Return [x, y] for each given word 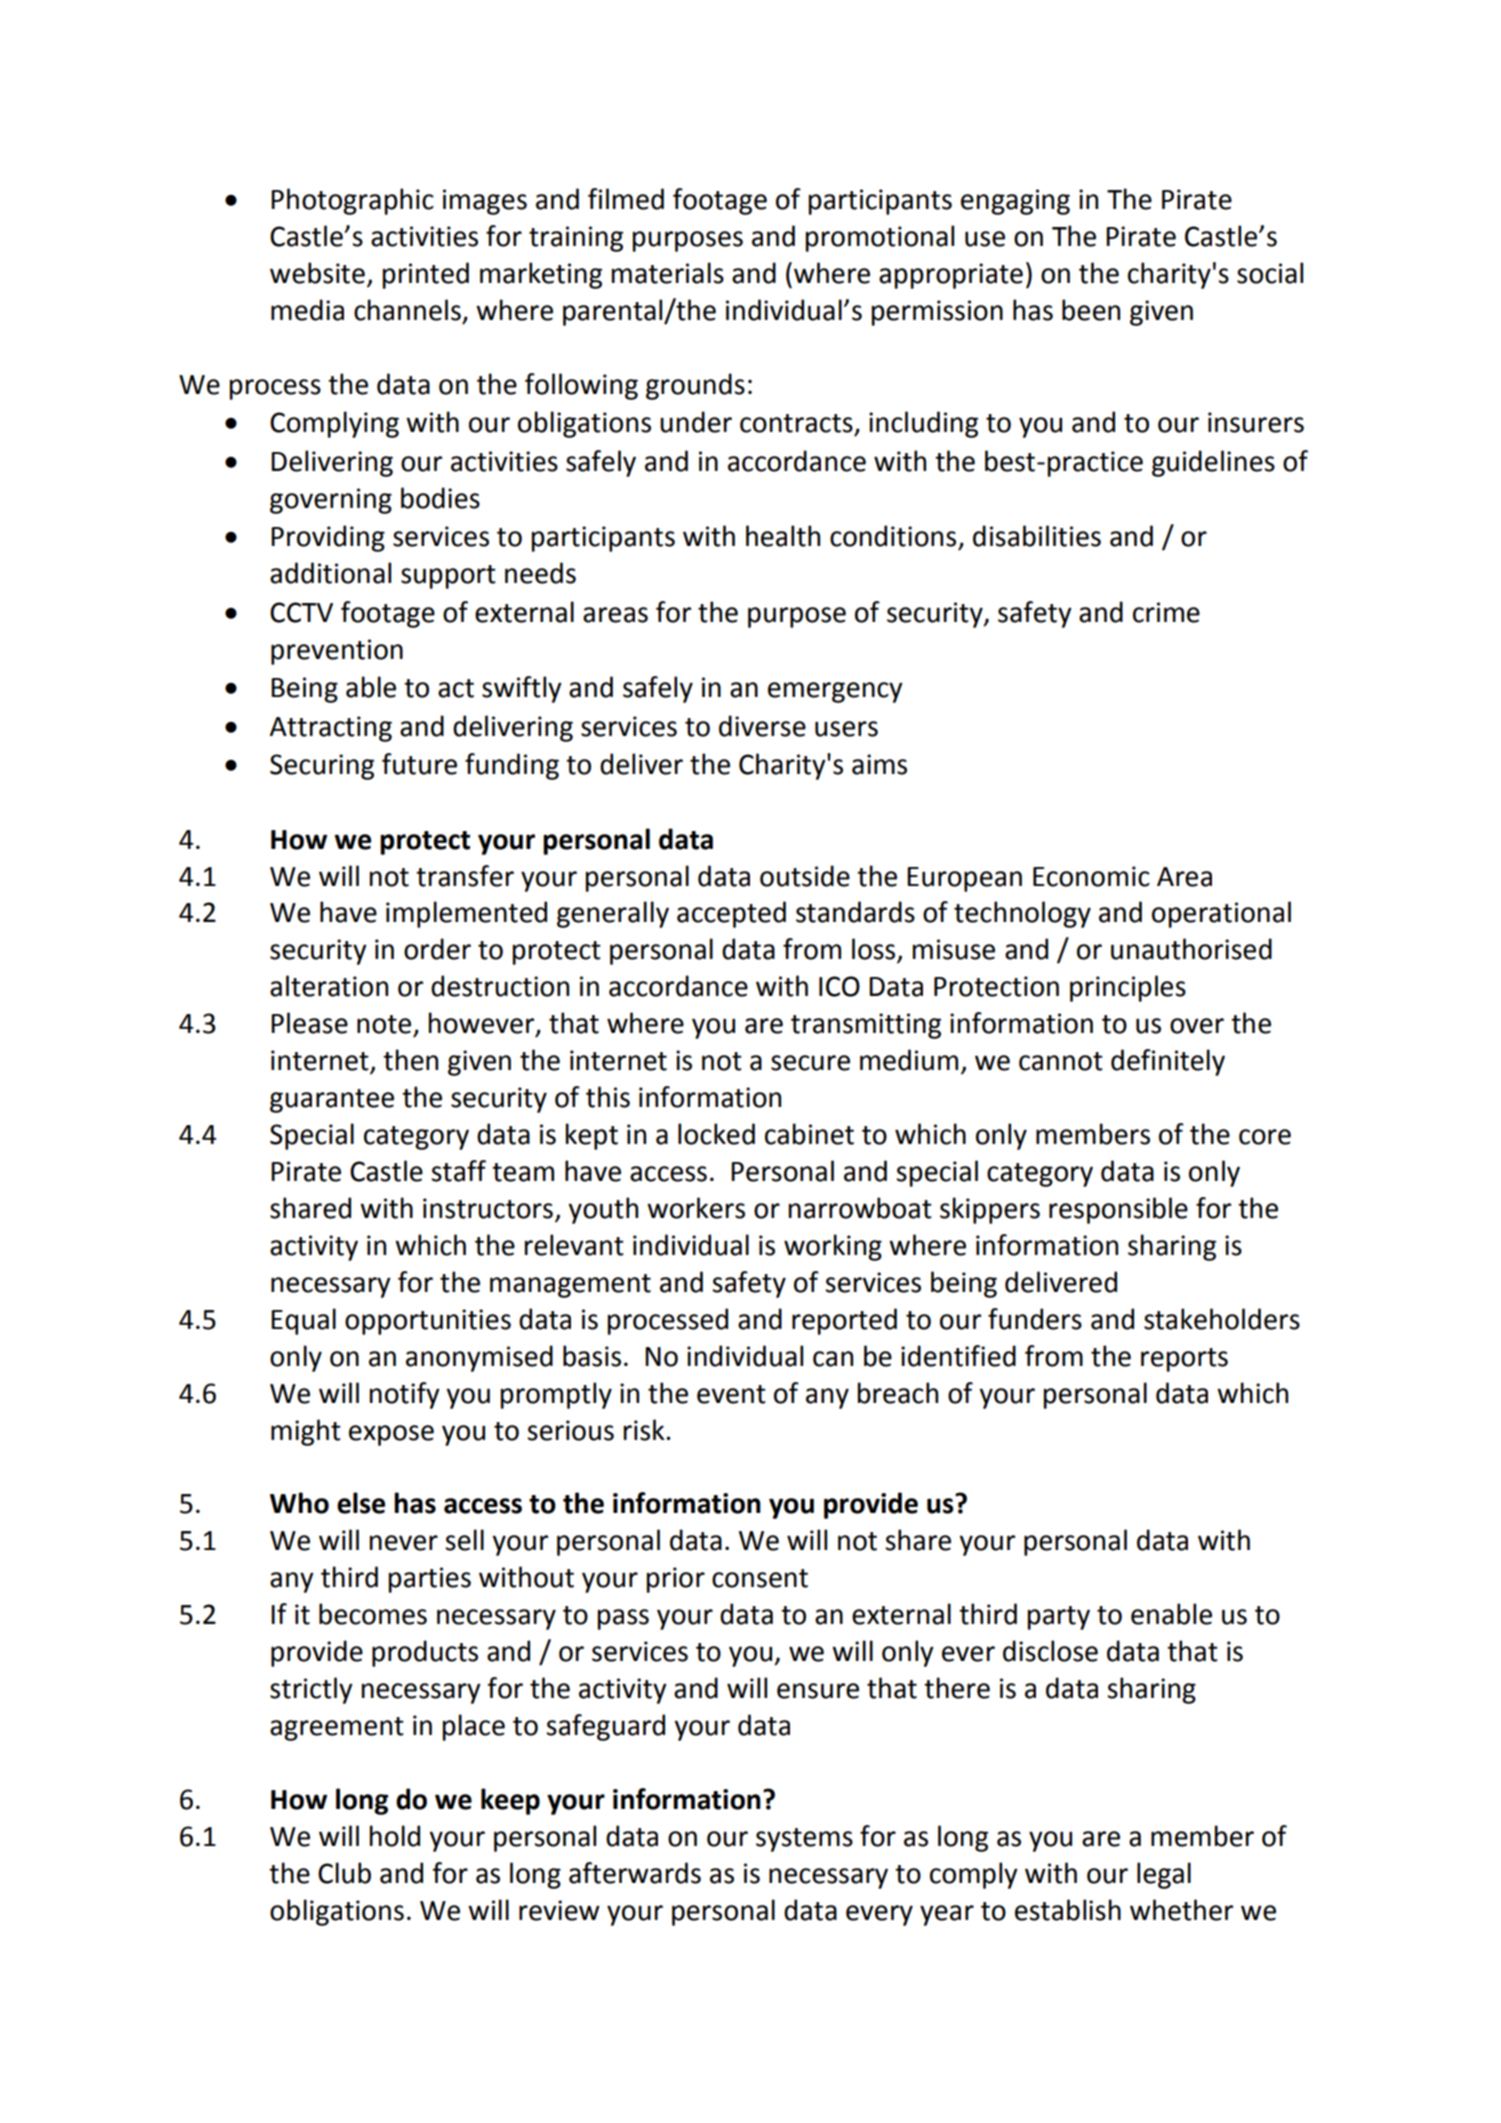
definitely [1168, 1062]
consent [760, 1578]
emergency [835, 692]
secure [810, 1063]
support [448, 577]
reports [1184, 1360]
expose [391, 1435]
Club [344, 1873]
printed [426, 275]
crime [1166, 612]
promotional [880, 238]
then [410, 1060]
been [1091, 310]
